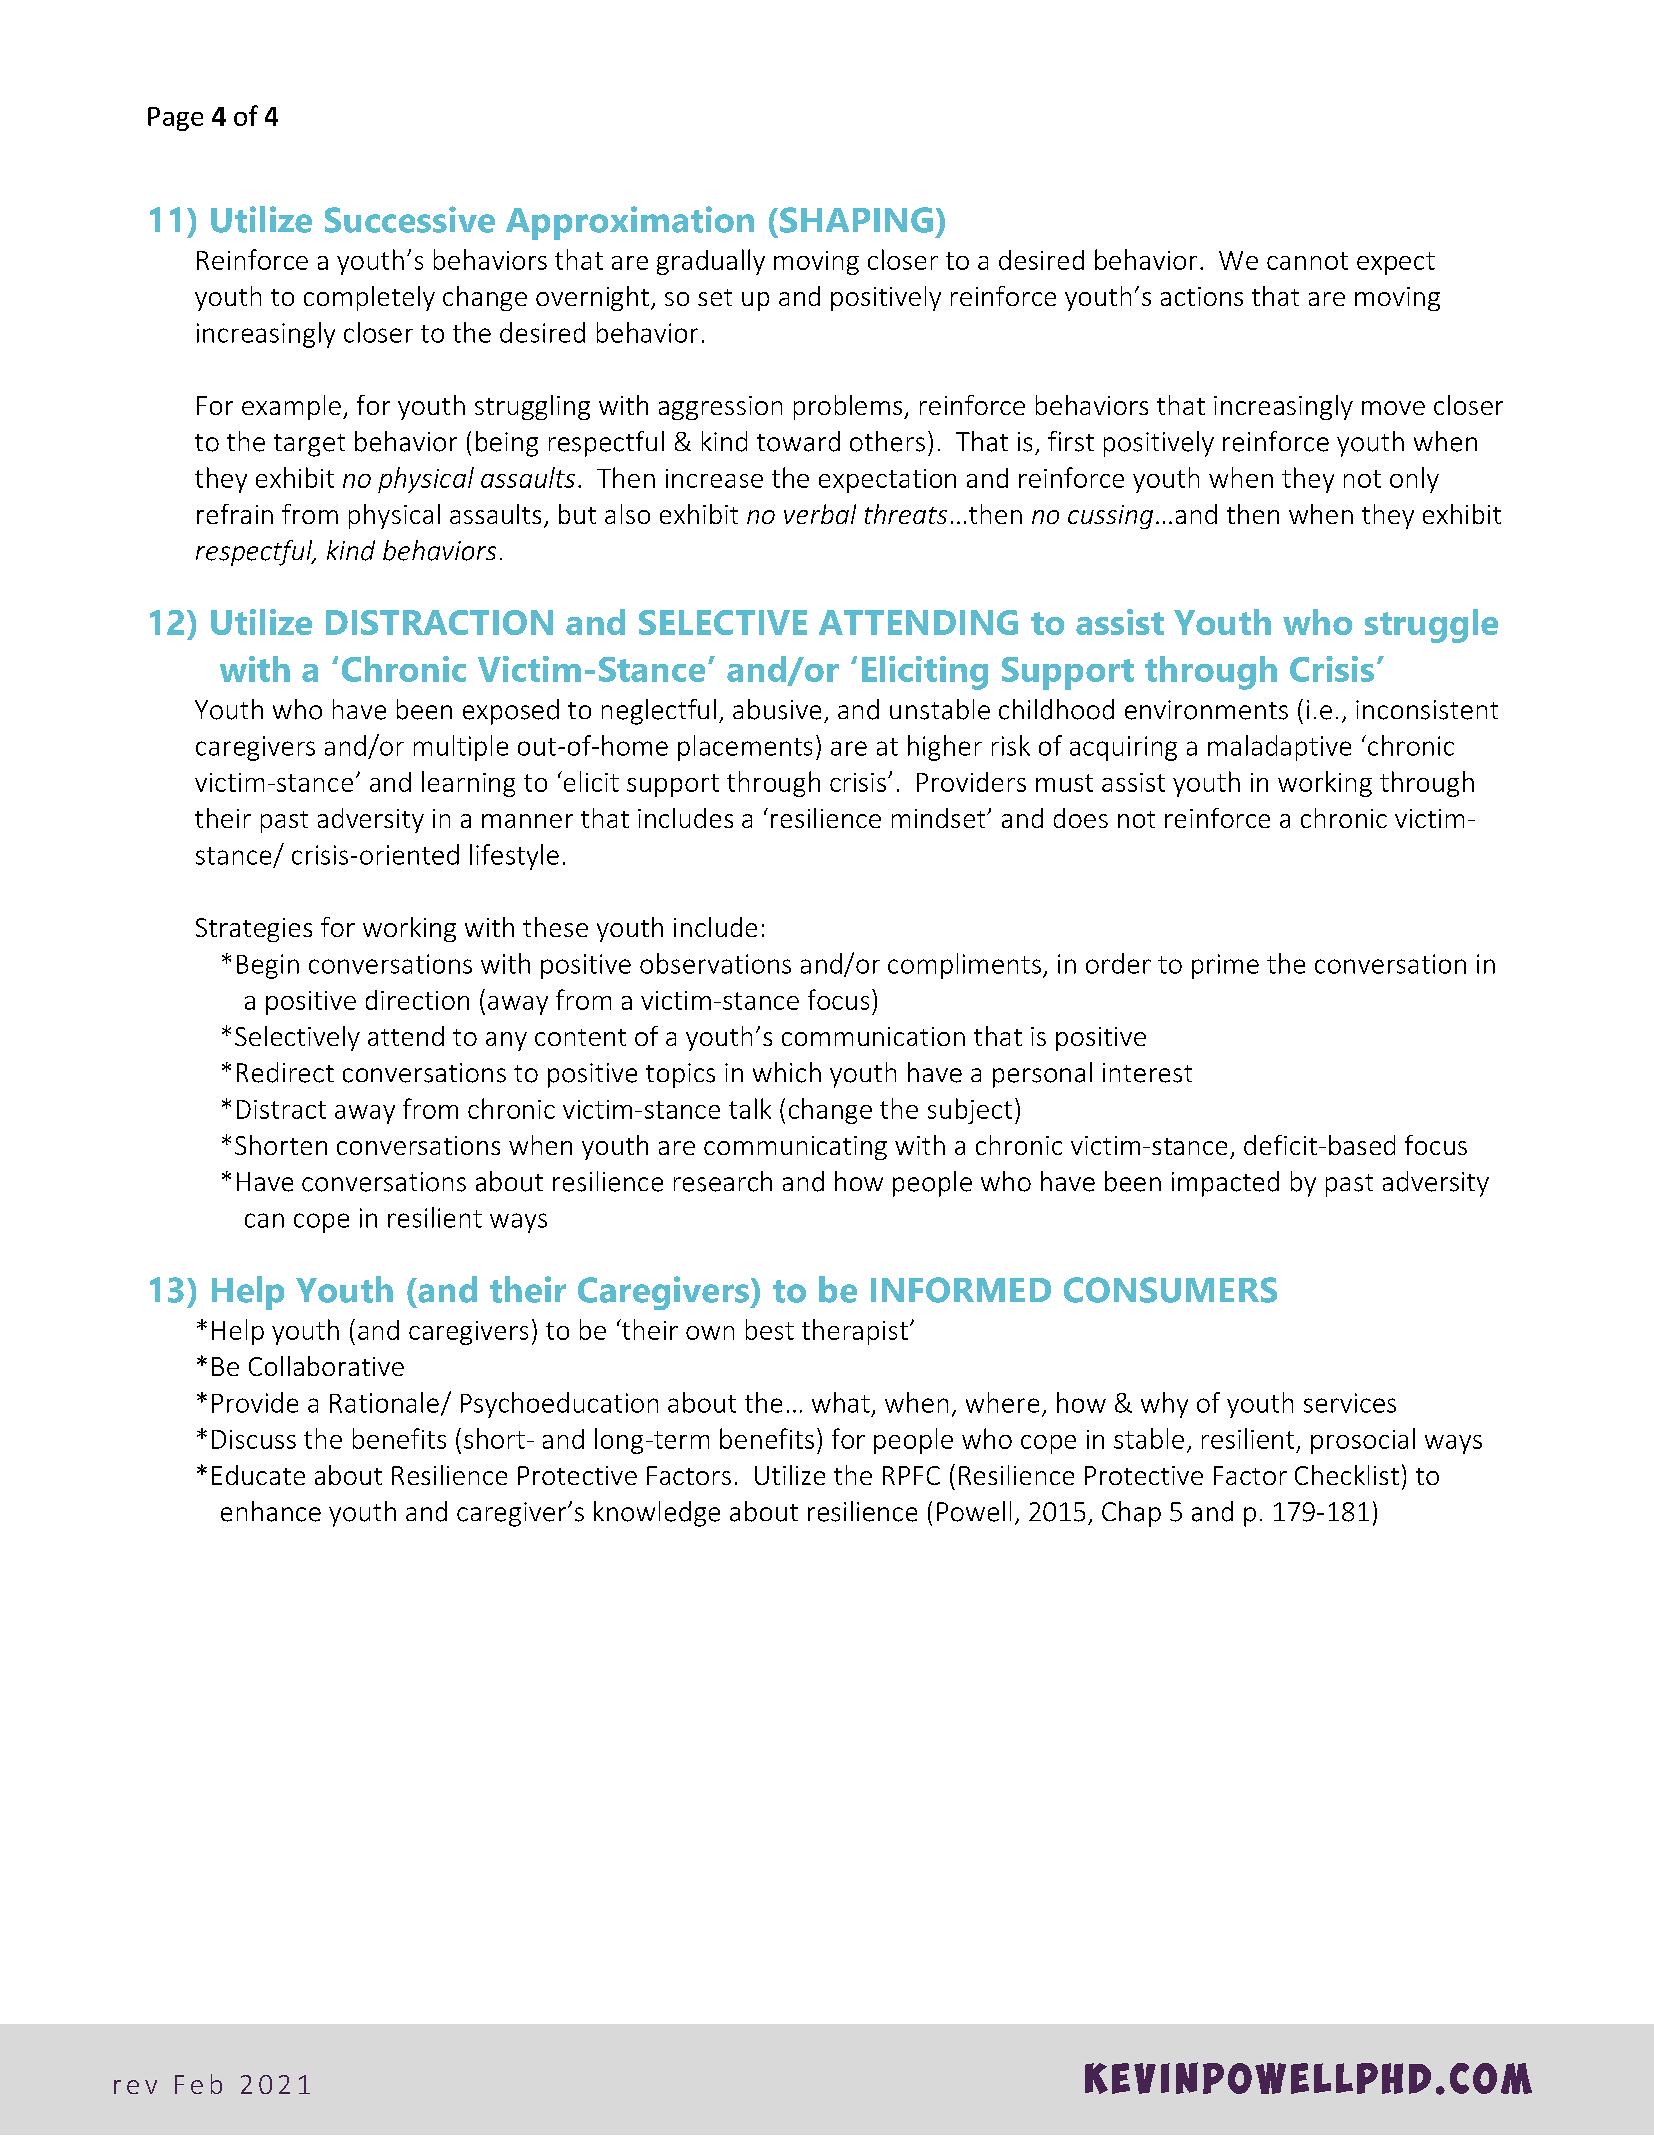 This screenshot has width=1654, height=2140. What do you see at coordinates (841, 1402) in the screenshot?
I see `what` at bounding box center [841, 1402].
